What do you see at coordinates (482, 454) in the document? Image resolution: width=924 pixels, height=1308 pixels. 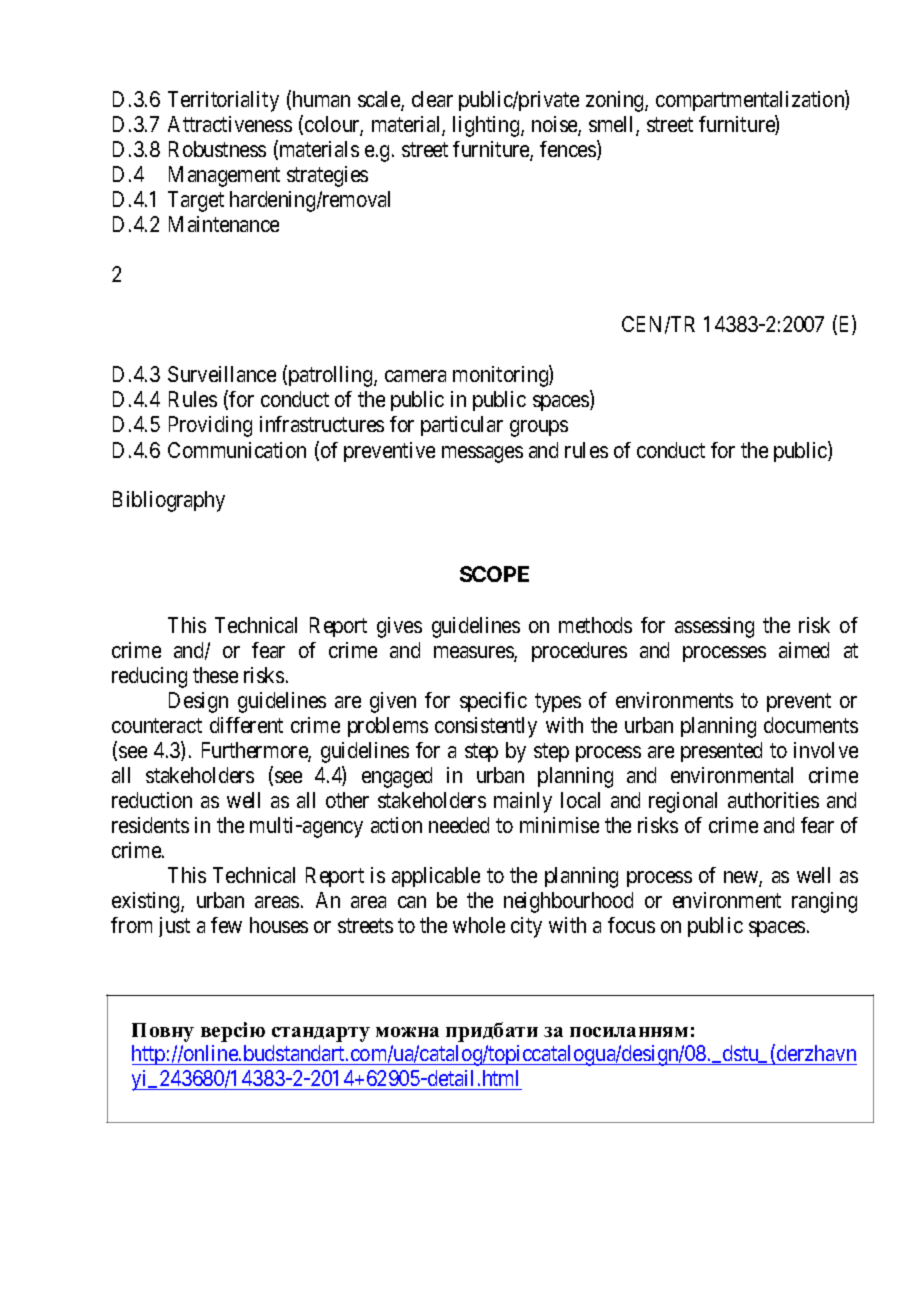 I see `messages` at bounding box center [482, 454].
